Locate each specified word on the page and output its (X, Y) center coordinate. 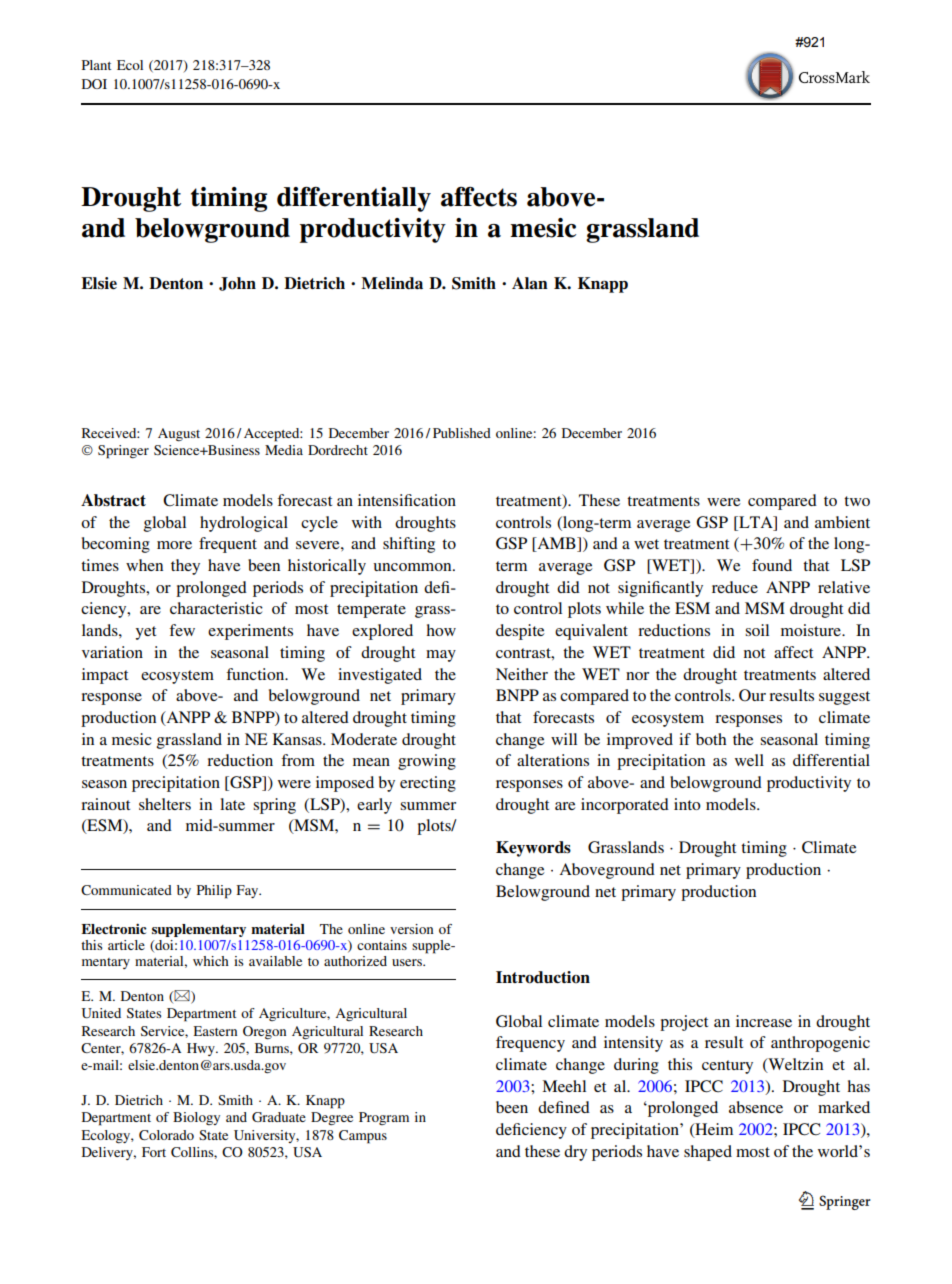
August (179, 434)
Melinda (392, 283)
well (749, 760)
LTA (756, 522)
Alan (530, 283)
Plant (96, 65)
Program (384, 1118)
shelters (165, 804)
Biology (196, 1118)
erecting (428, 784)
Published (462, 433)
